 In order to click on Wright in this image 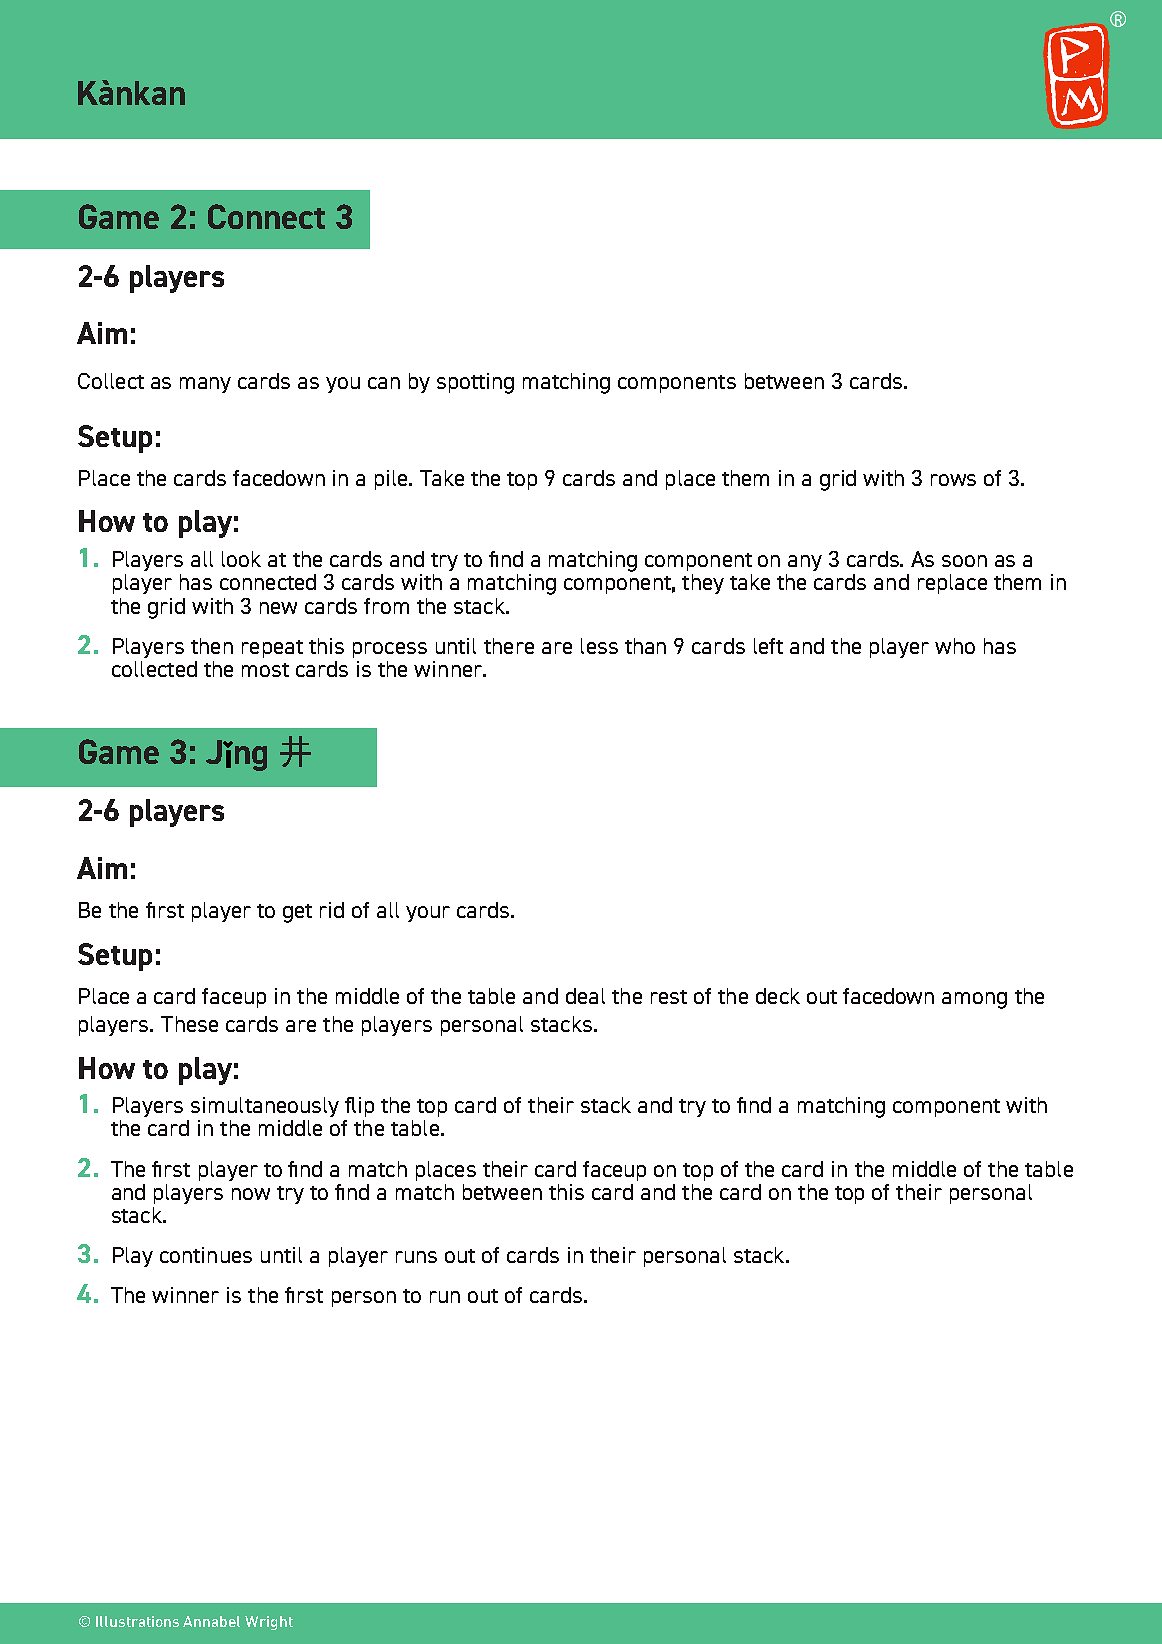, I will do `click(269, 1623)`.
